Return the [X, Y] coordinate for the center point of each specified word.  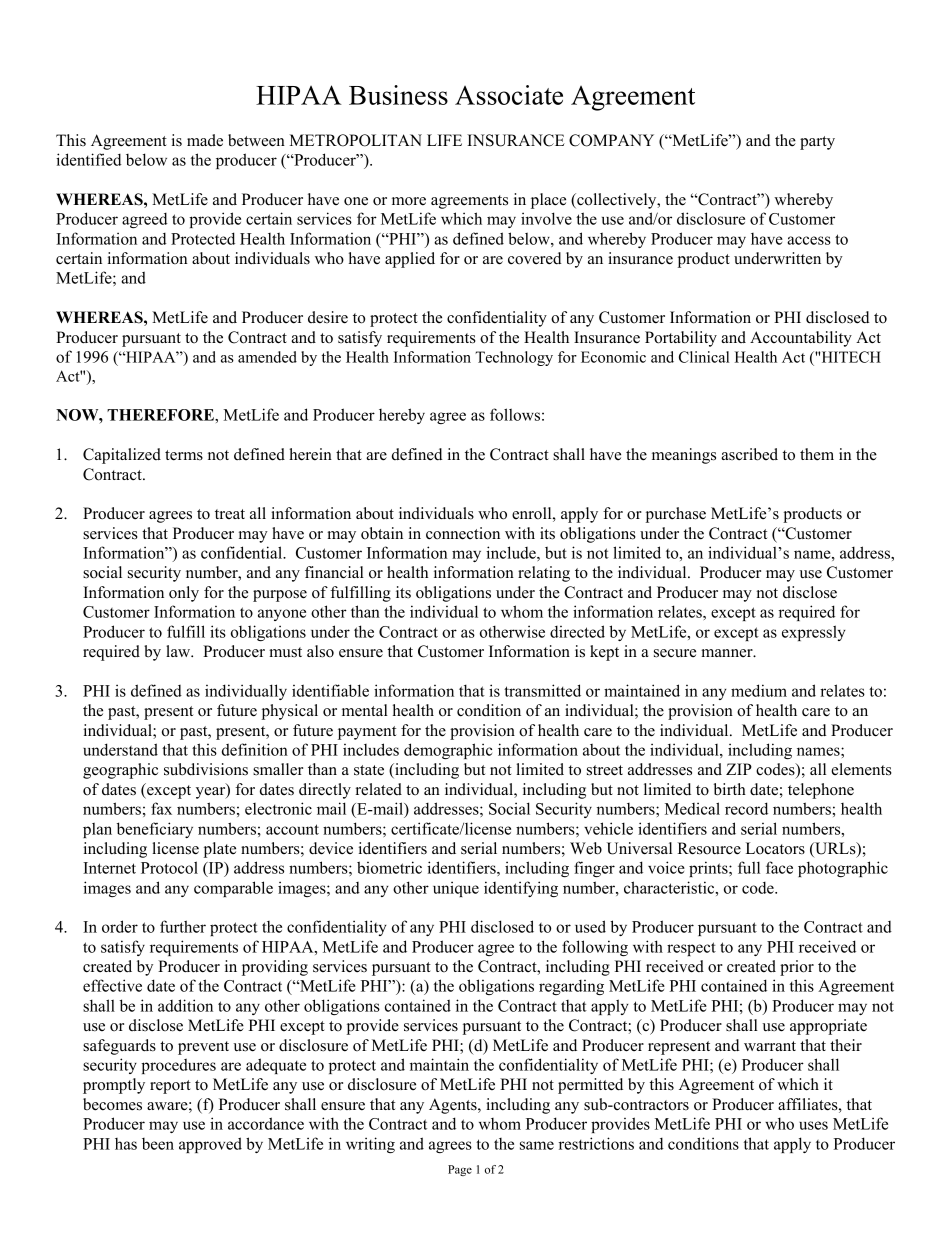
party [817, 143]
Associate [509, 95]
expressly [813, 633]
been [158, 1144]
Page [460, 1170]
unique [456, 889]
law [179, 651]
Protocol [169, 867]
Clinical [704, 357]
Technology [514, 358]
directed [577, 631]
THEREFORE [161, 415]
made [205, 140]
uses [813, 1125]
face [779, 867]
